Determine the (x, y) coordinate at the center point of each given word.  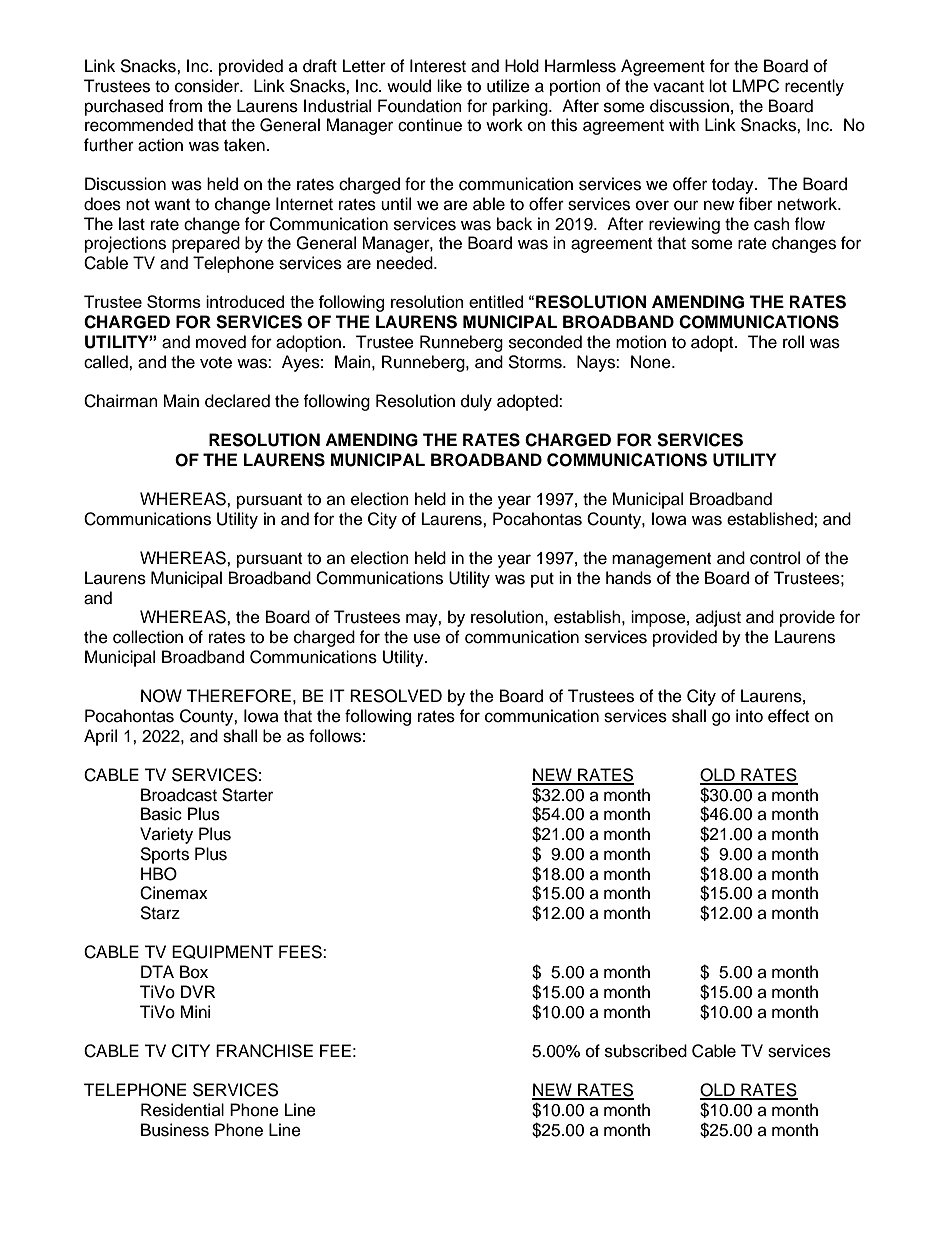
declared (237, 401)
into (749, 716)
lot (718, 86)
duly (476, 402)
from (185, 106)
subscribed (646, 1051)
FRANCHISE (264, 1051)
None (652, 362)
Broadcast (179, 795)
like (449, 86)
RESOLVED (396, 696)
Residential (182, 1110)
